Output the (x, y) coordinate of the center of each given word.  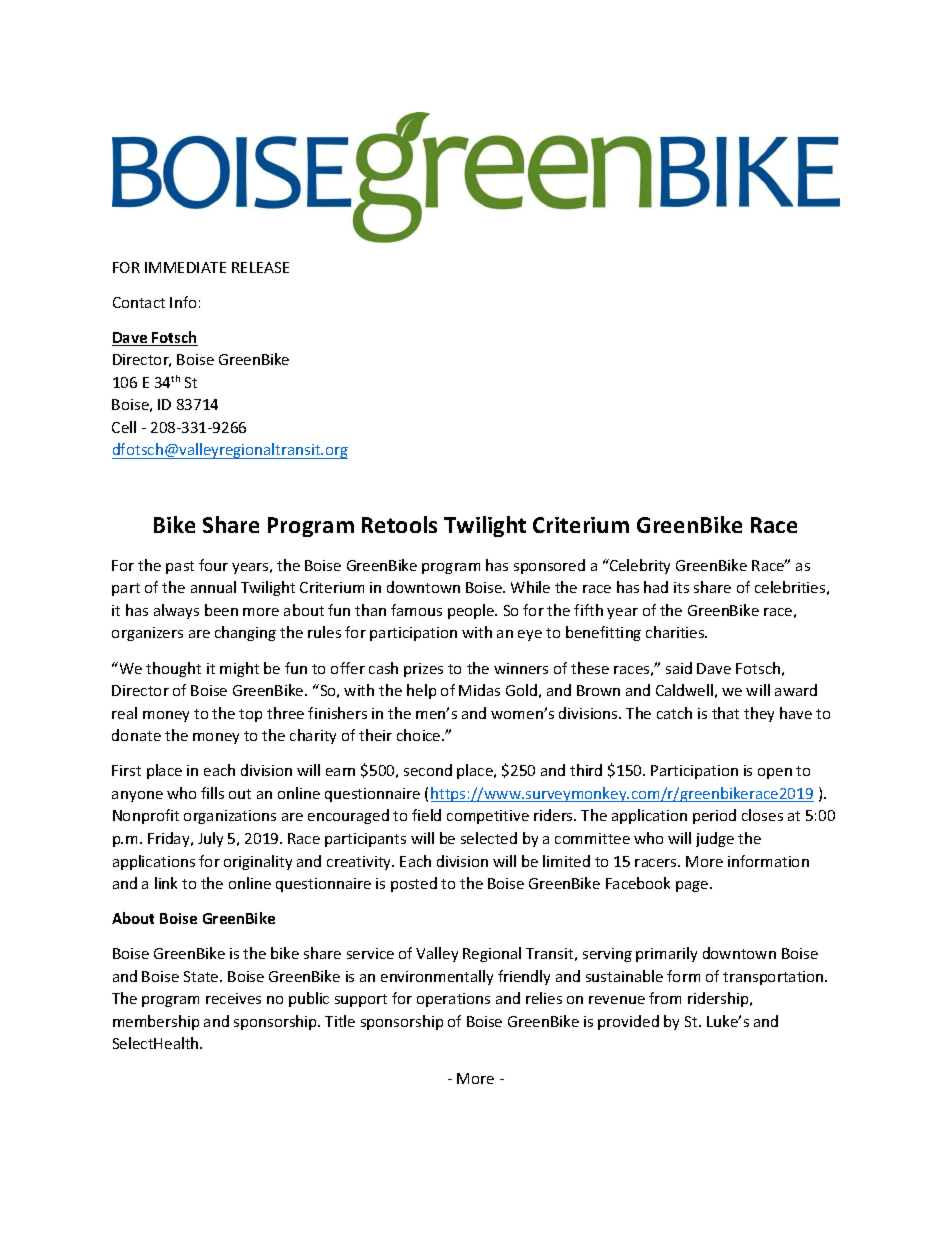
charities (676, 632)
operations (453, 1000)
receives (233, 998)
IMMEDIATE (185, 267)
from (665, 998)
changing (245, 633)
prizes (423, 670)
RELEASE (260, 267)
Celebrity (639, 566)
